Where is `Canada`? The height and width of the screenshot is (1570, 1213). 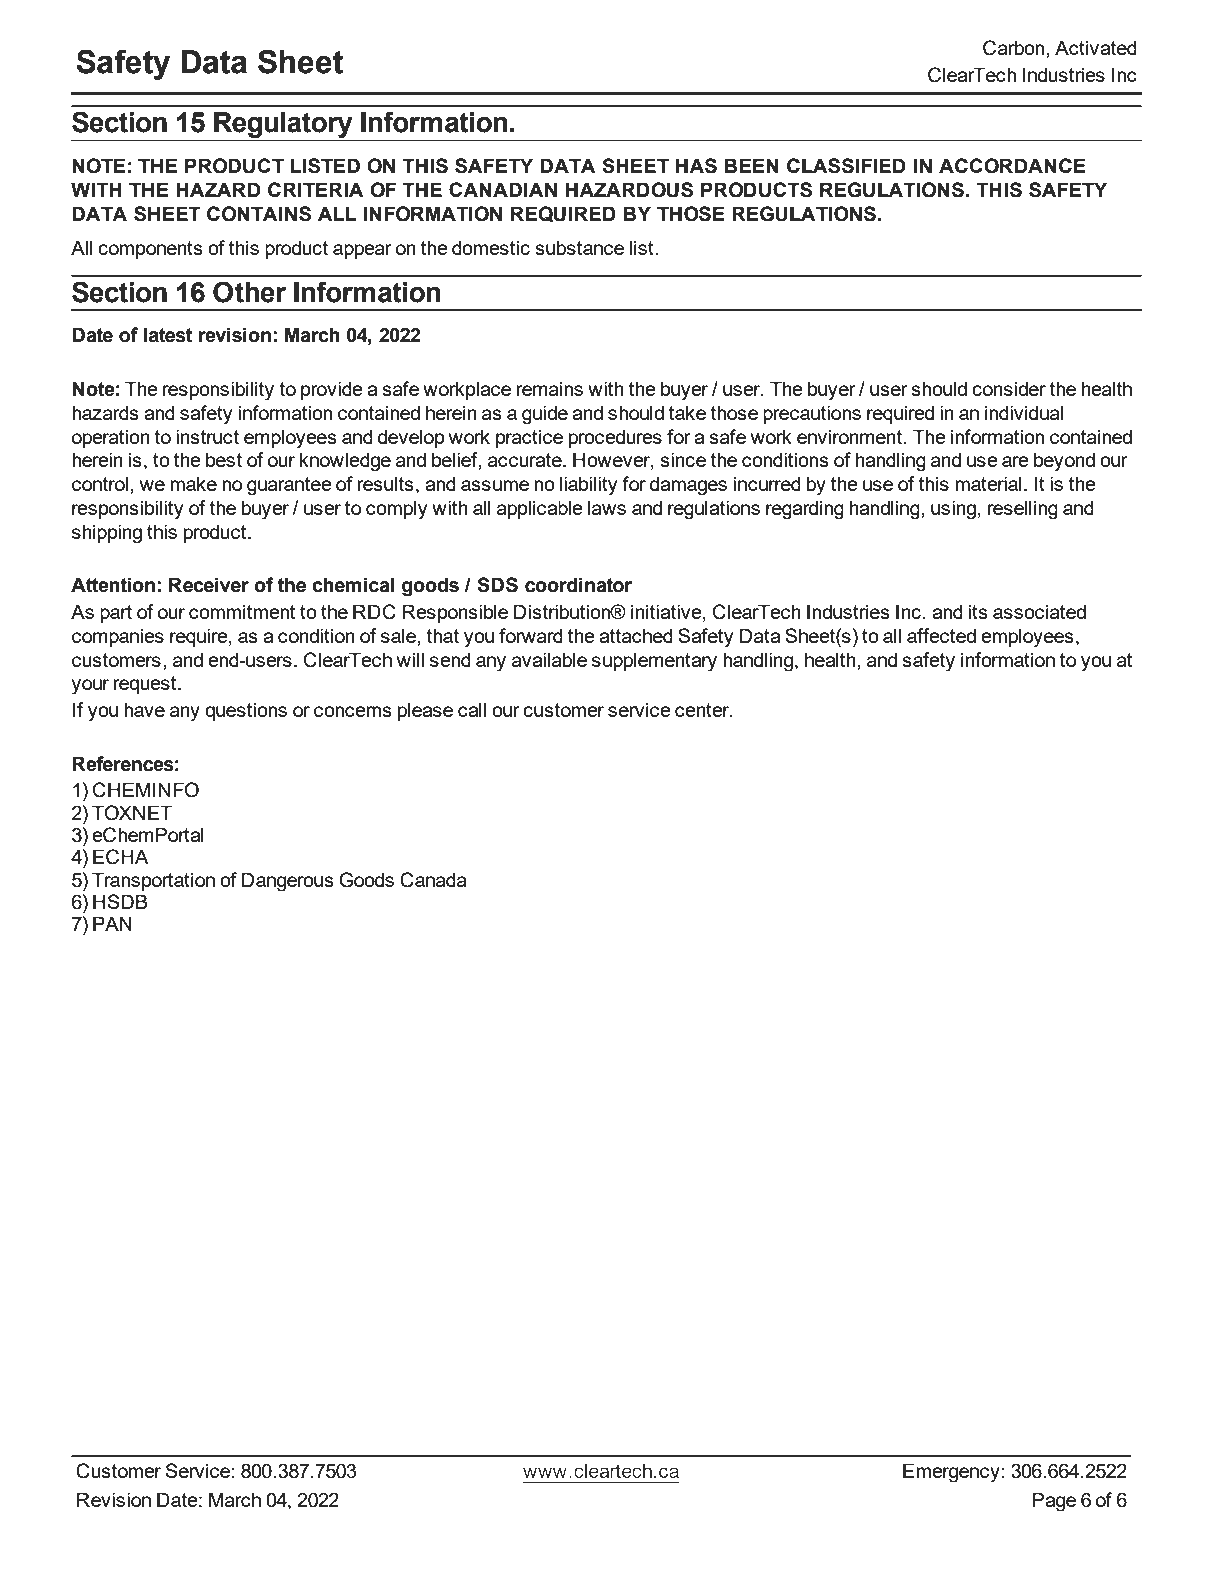
Canada is located at coordinates (433, 880).
